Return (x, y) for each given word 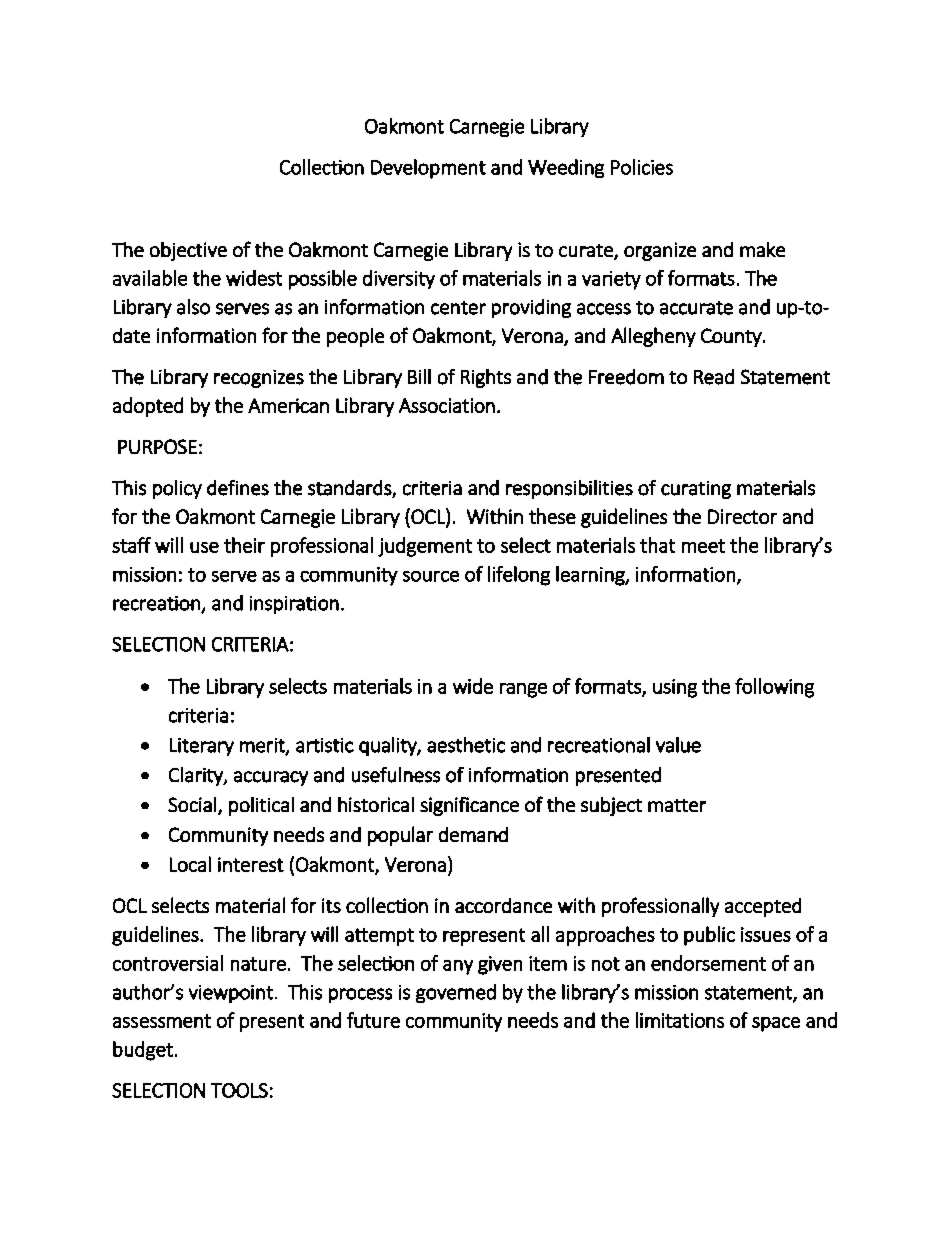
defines (238, 488)
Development (428, 169)
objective (188, 251)
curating (696, 490)
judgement (425, 547)
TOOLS (239, 1090)
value (678, 745)
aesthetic (466, 745)
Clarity (197, 776)
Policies (642, 167)
